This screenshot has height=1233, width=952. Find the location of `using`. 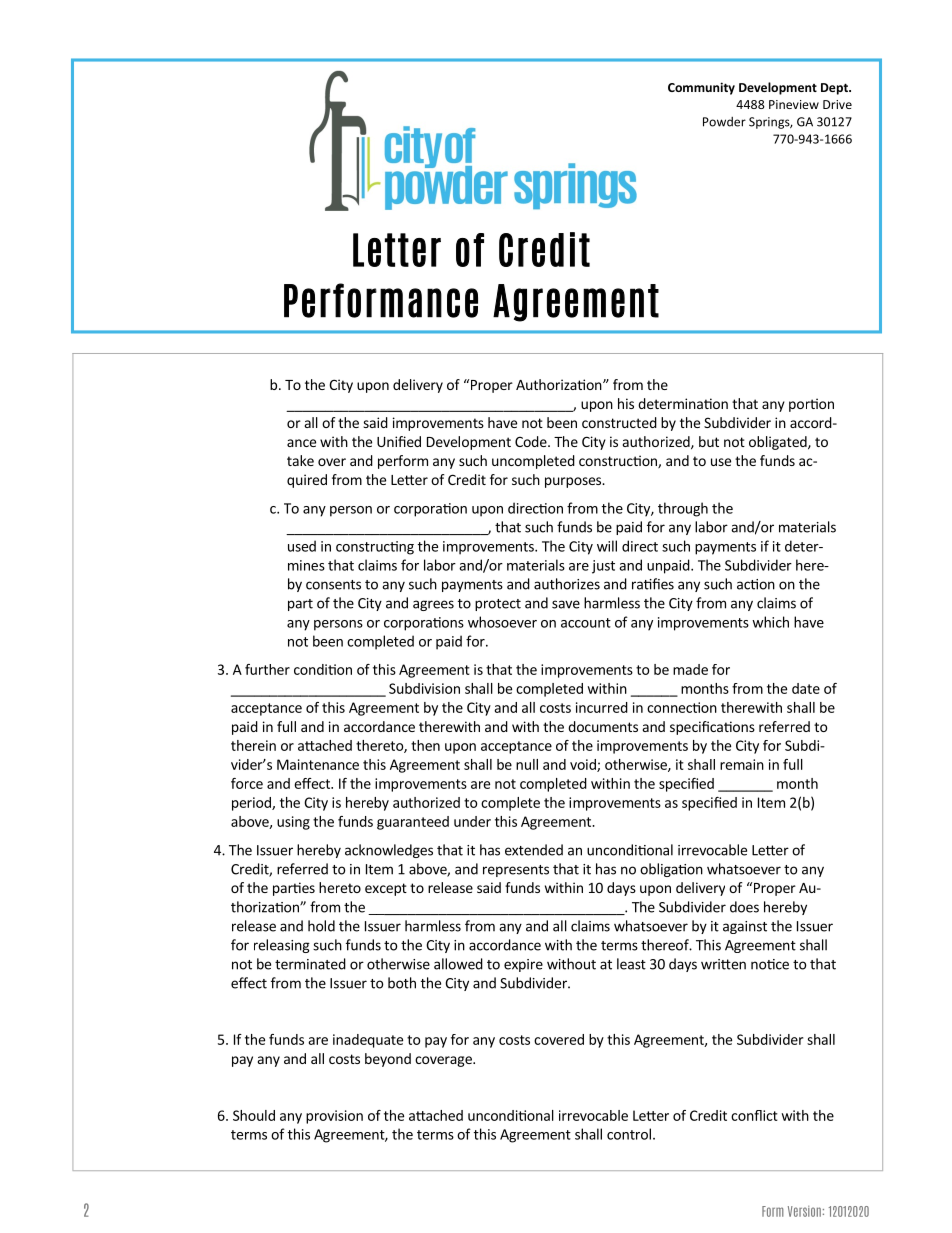

using is located at coordinates (293, 823).
